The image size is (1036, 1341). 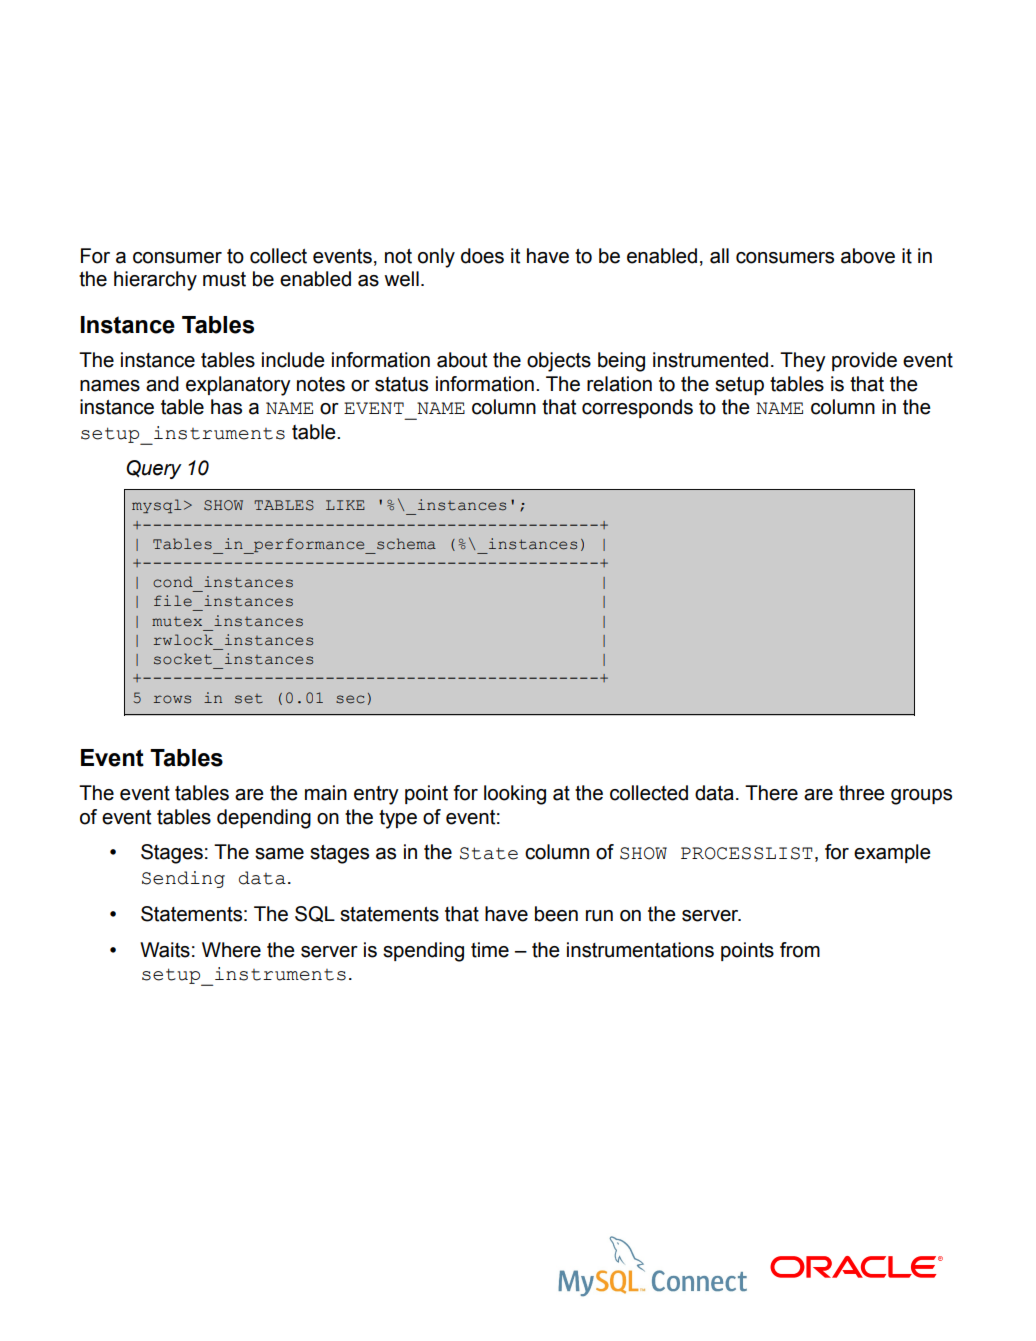 I want to click on Where, so click(x=231, y=950).
